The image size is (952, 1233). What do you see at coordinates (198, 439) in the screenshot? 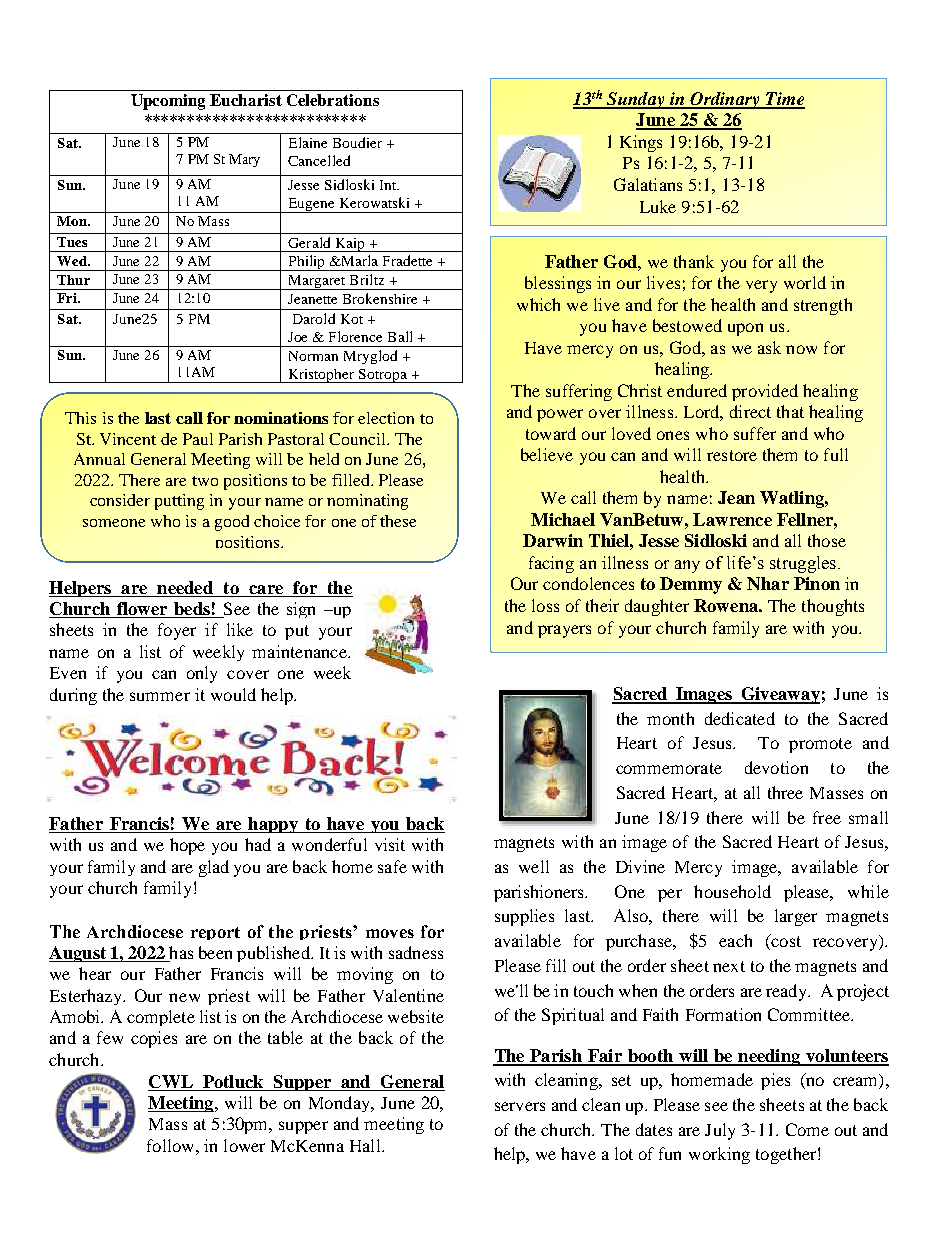
I see `Paul` at bounding box center [198, 439].
